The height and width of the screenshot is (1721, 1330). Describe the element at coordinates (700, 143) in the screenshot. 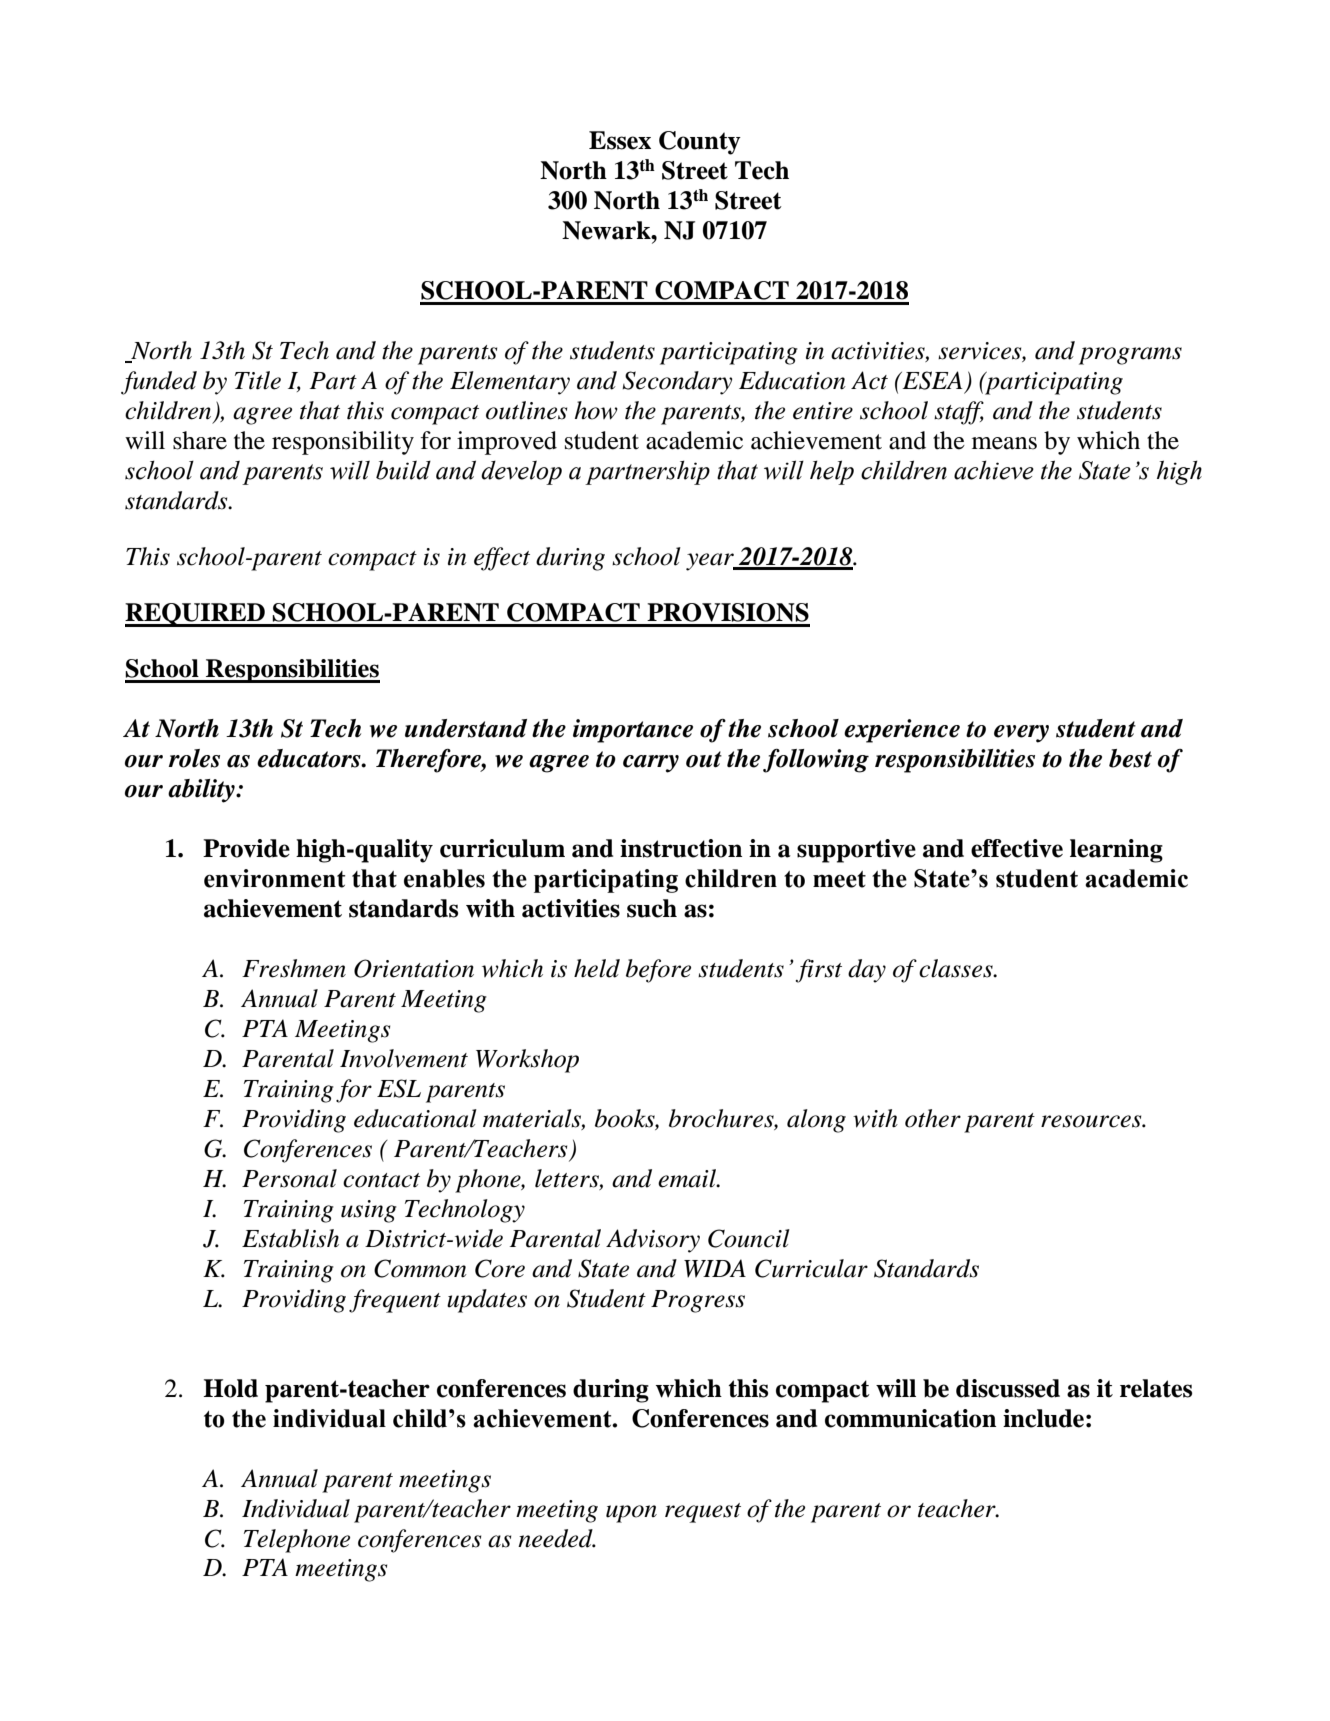

I see `County` at that location.
